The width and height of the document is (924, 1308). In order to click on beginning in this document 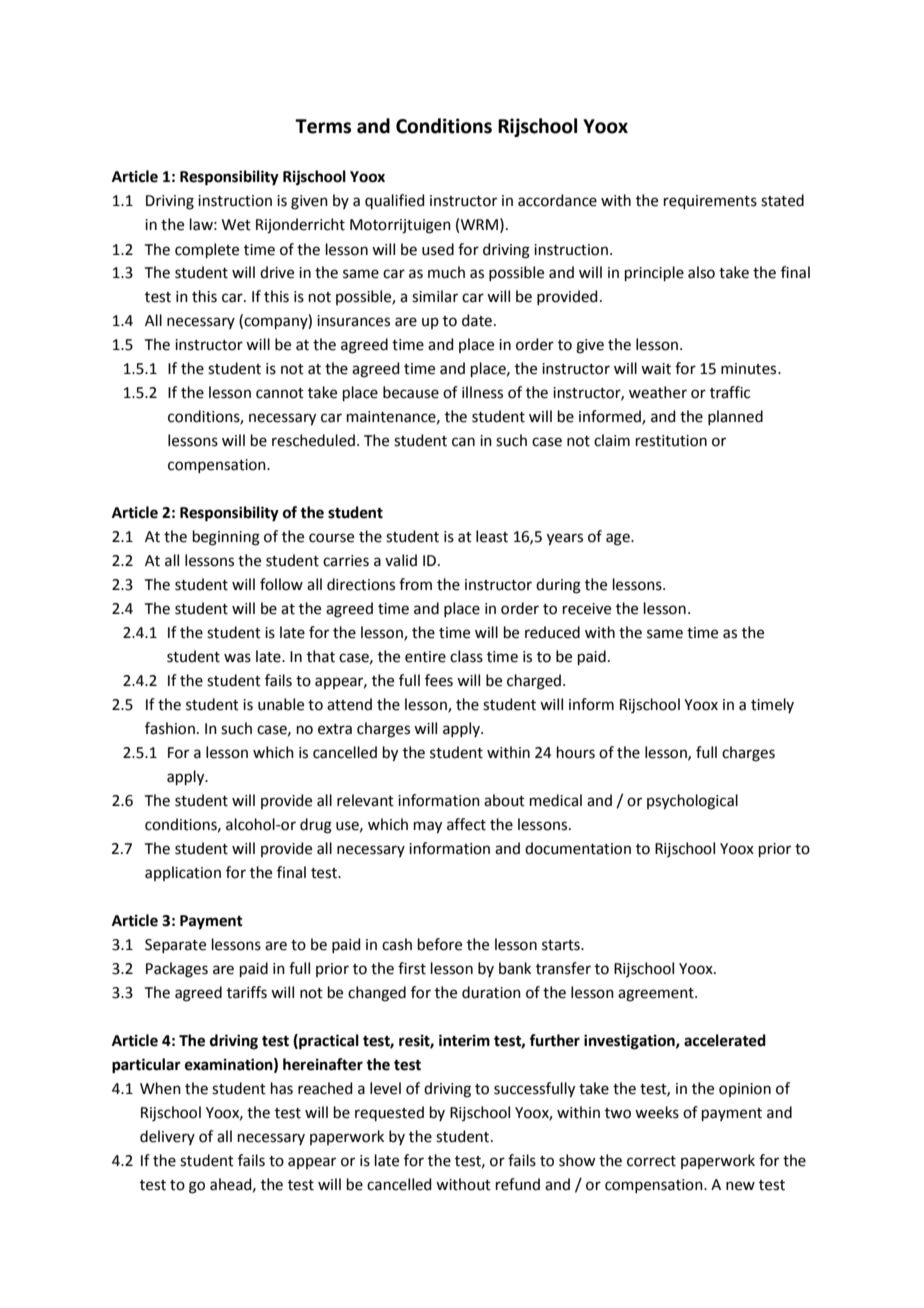, I will do `click(226, 538)`.
